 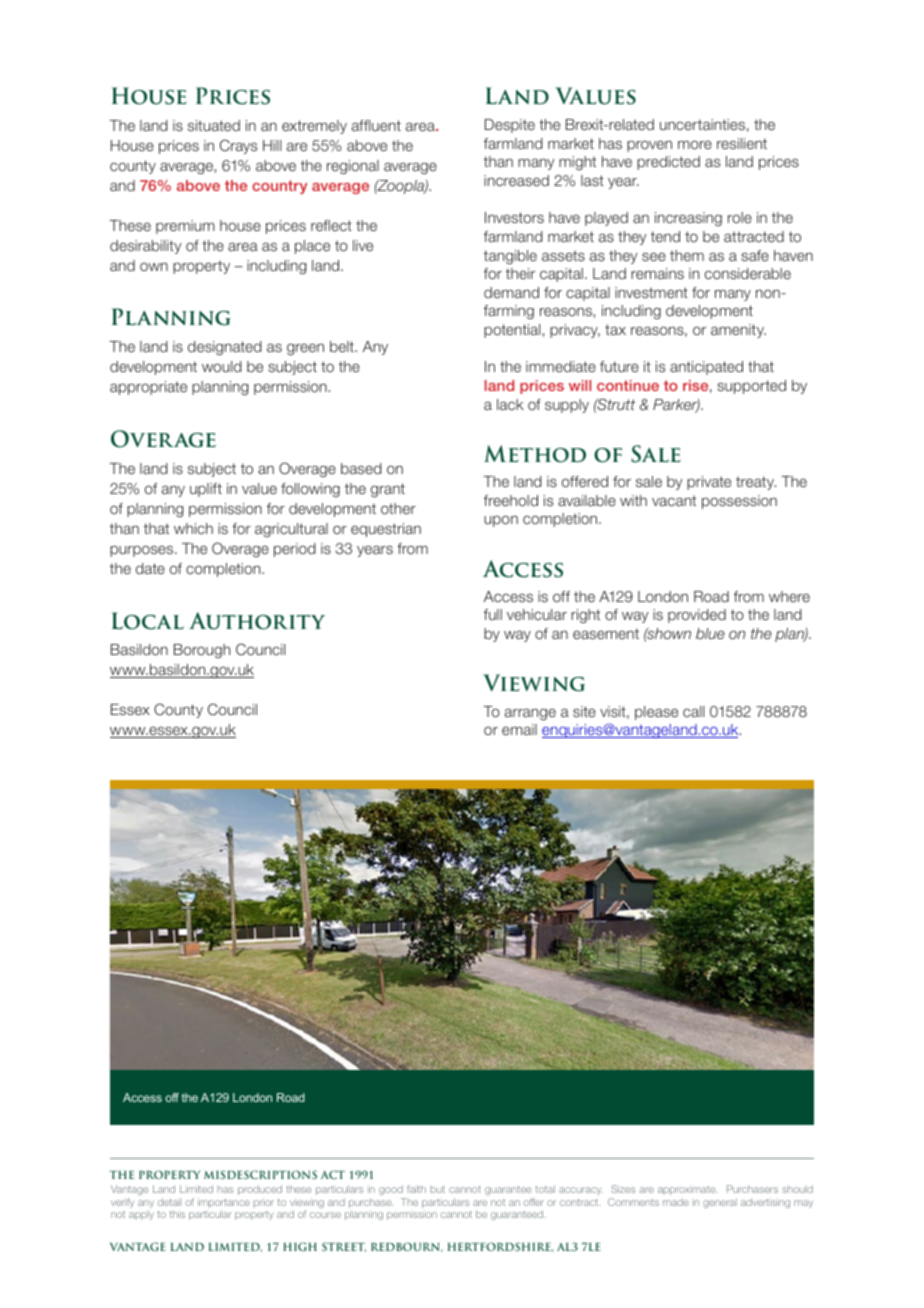 I want to click on possession, so click(x=739, y=502).
